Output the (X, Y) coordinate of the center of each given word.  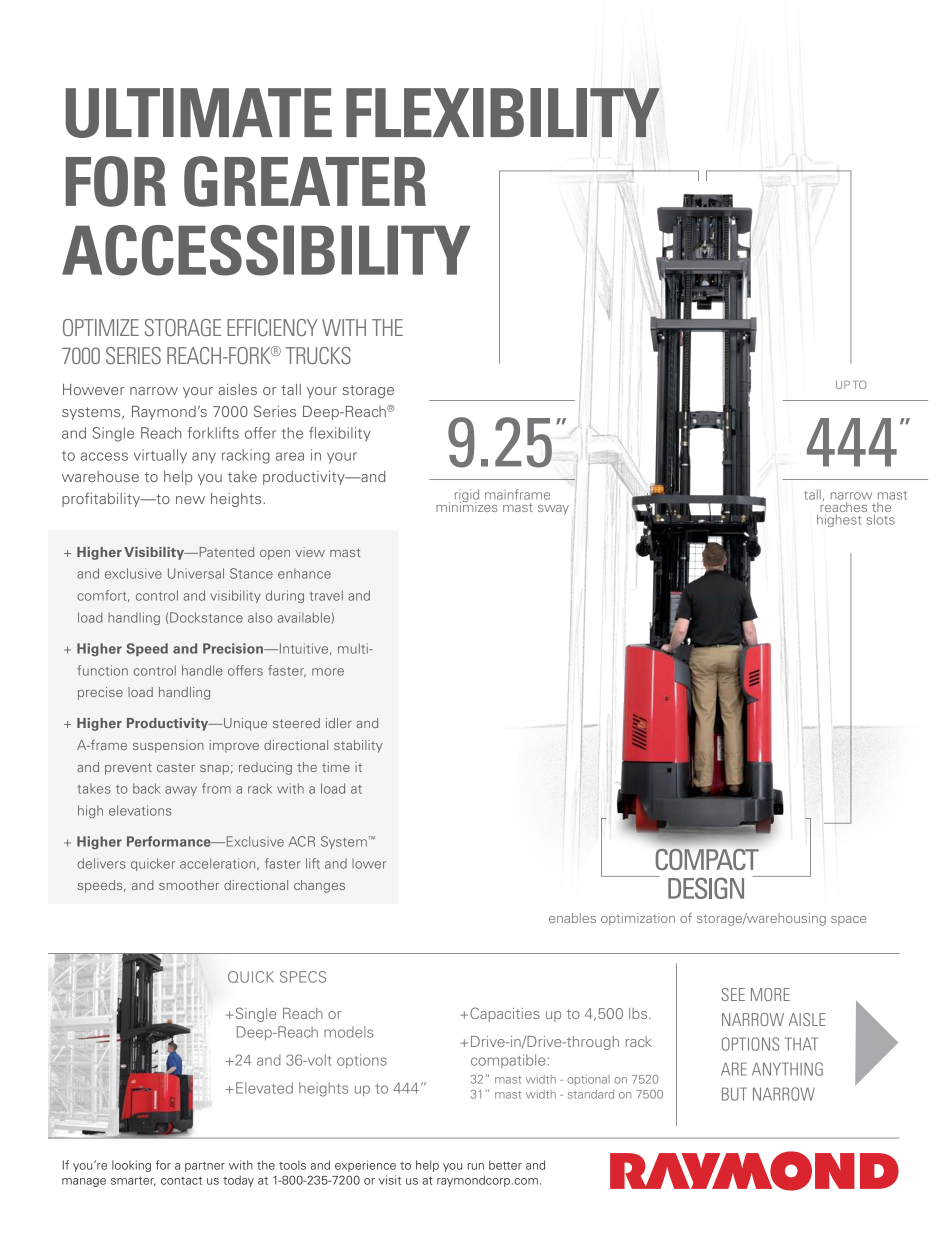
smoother (189, 885)
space (848, 921)
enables (572, 918)
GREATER (305, 181)
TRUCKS (318, 355)
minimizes (468, 505)
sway (553, 510)
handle (202, 670)
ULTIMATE (198, 113)
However (93, 389)
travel (326, 595)
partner (205, 1167)
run (476, 1166)
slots (881, 519)
